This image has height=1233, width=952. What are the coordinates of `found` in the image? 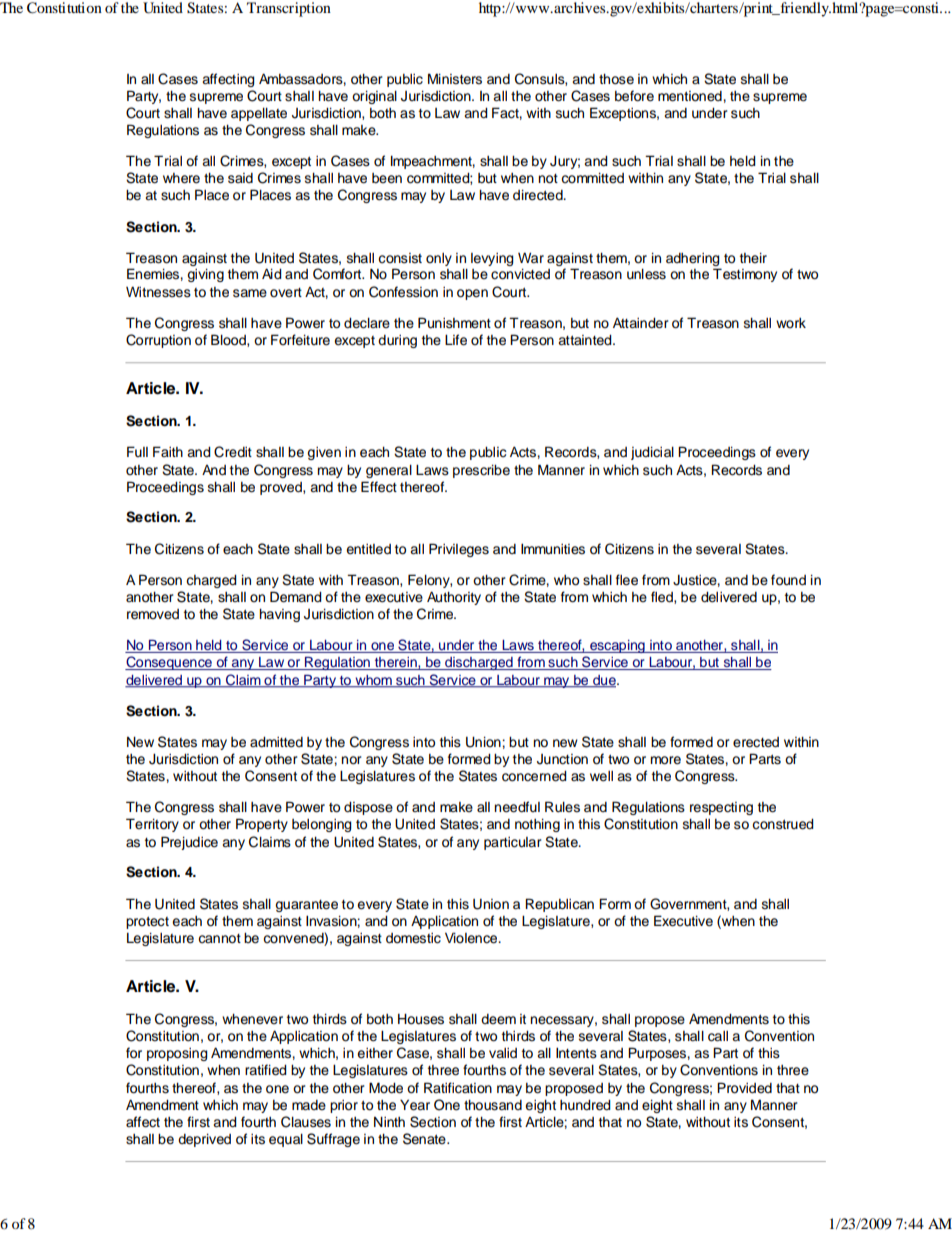 It's located at (788, 580).
